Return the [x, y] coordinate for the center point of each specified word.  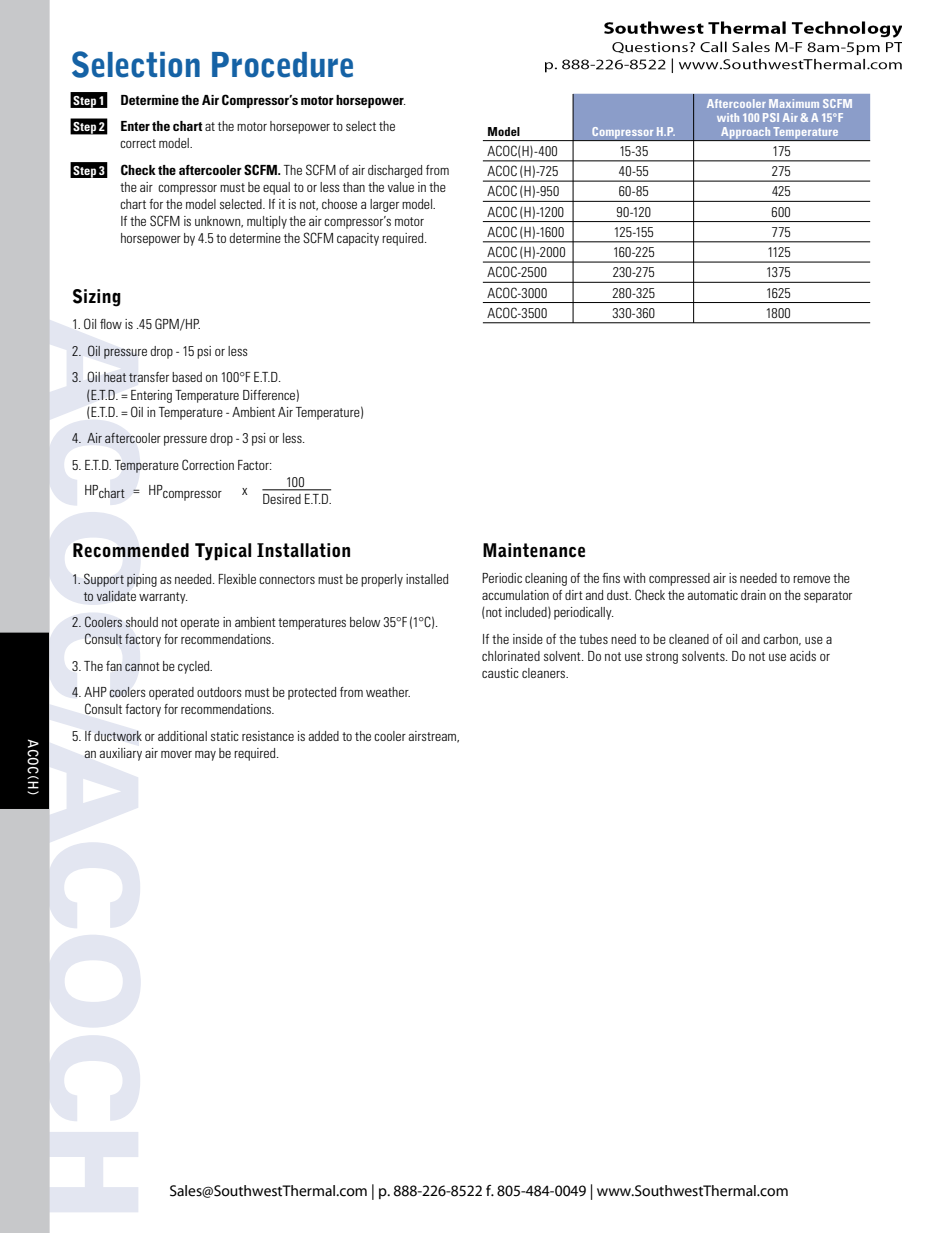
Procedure [282, 65]
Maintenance [534, 550]
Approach [746, 134]
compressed [679, 579]
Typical [223, 552]
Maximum [794, 103]
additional [182, 736]
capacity [358, 239]
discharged [395, 171]
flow [111, 324]
